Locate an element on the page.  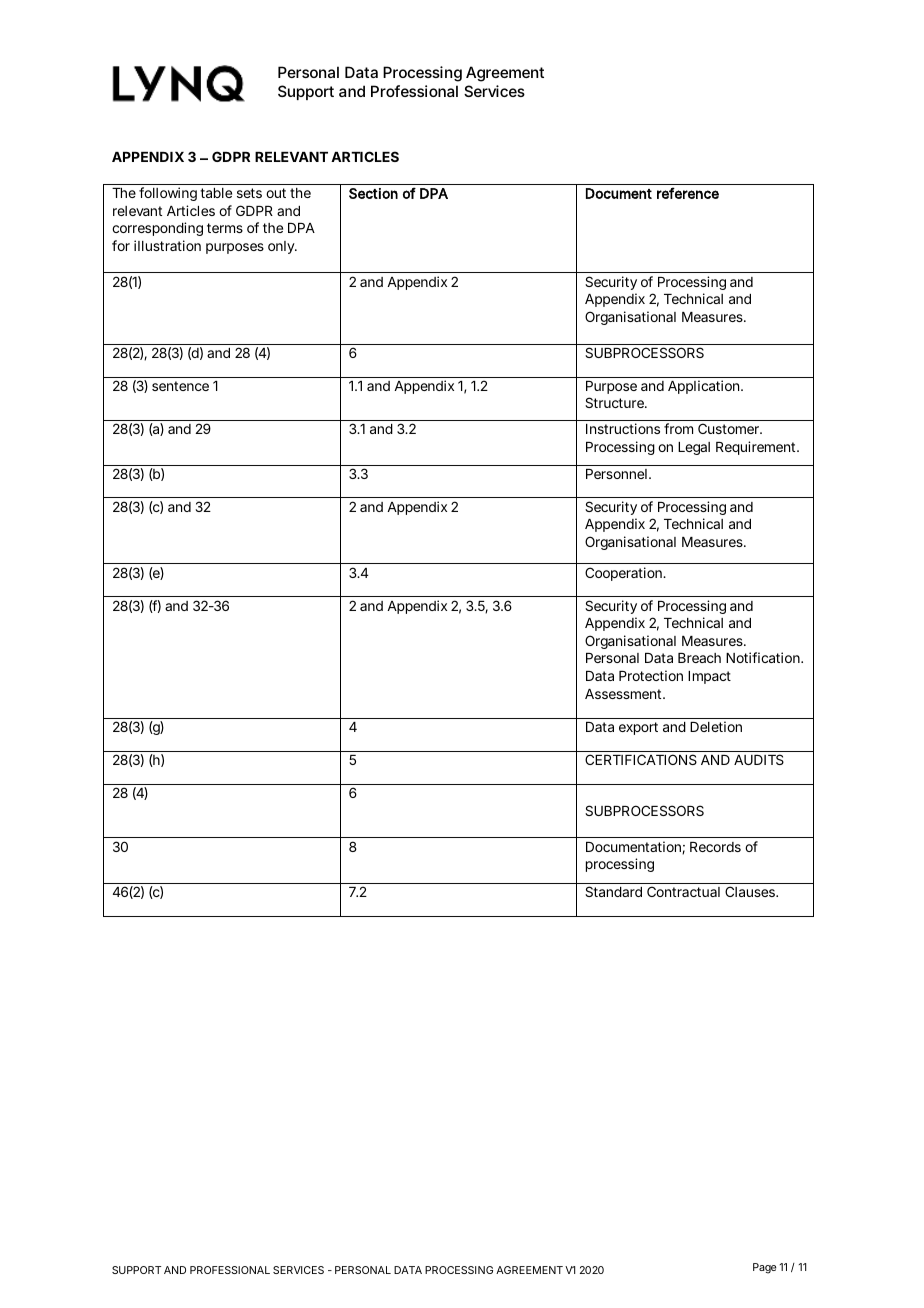
Deletion is located at coordinates (716, 726).
